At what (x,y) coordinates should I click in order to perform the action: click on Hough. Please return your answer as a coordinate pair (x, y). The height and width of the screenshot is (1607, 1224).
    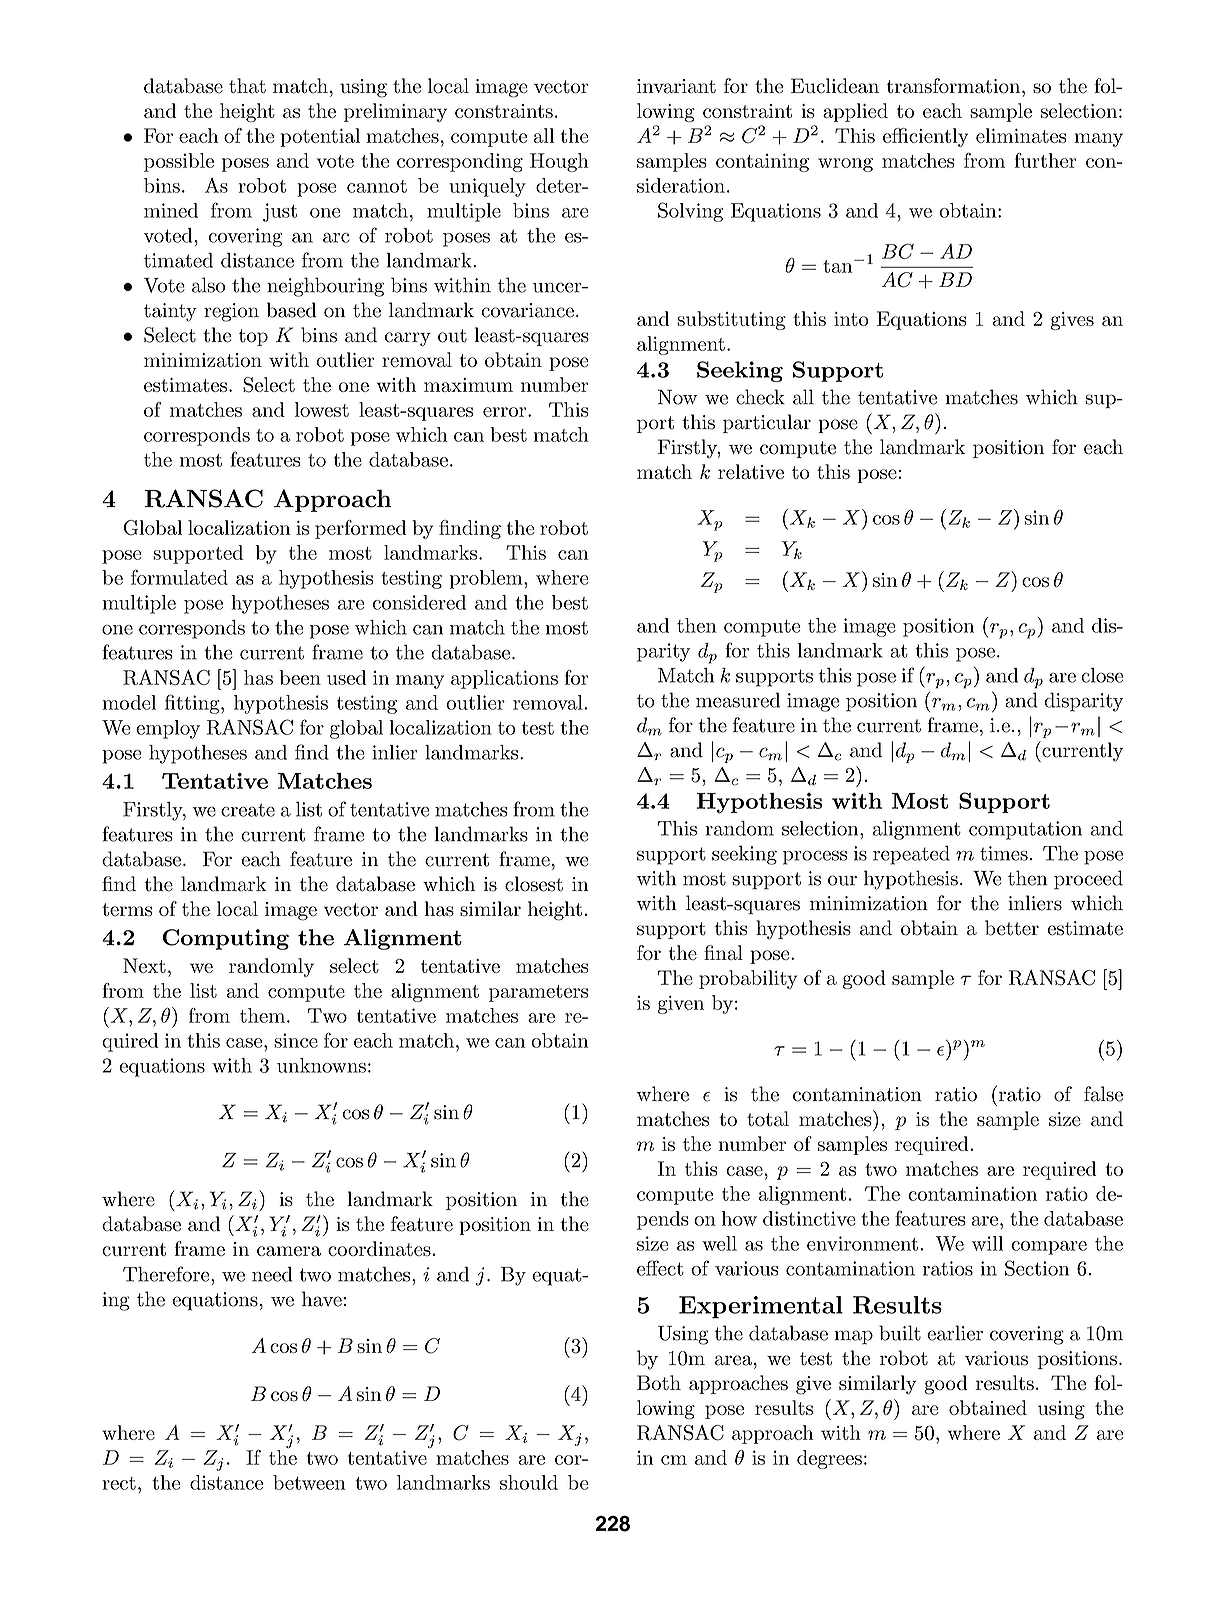
    Looking at the image, I should click on (559, 162).
